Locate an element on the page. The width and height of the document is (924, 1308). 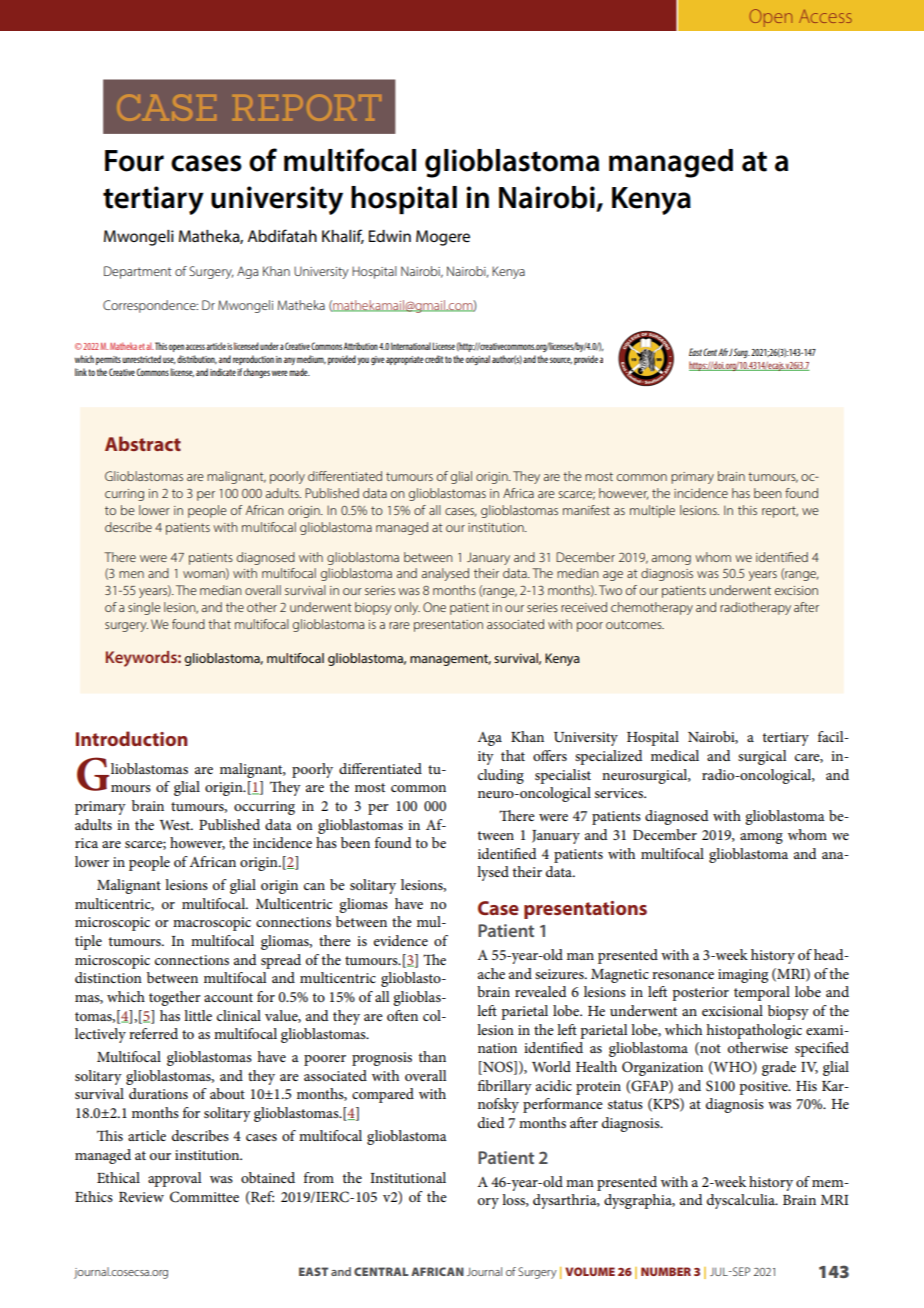
Two is located at coordinates (610, 590).
